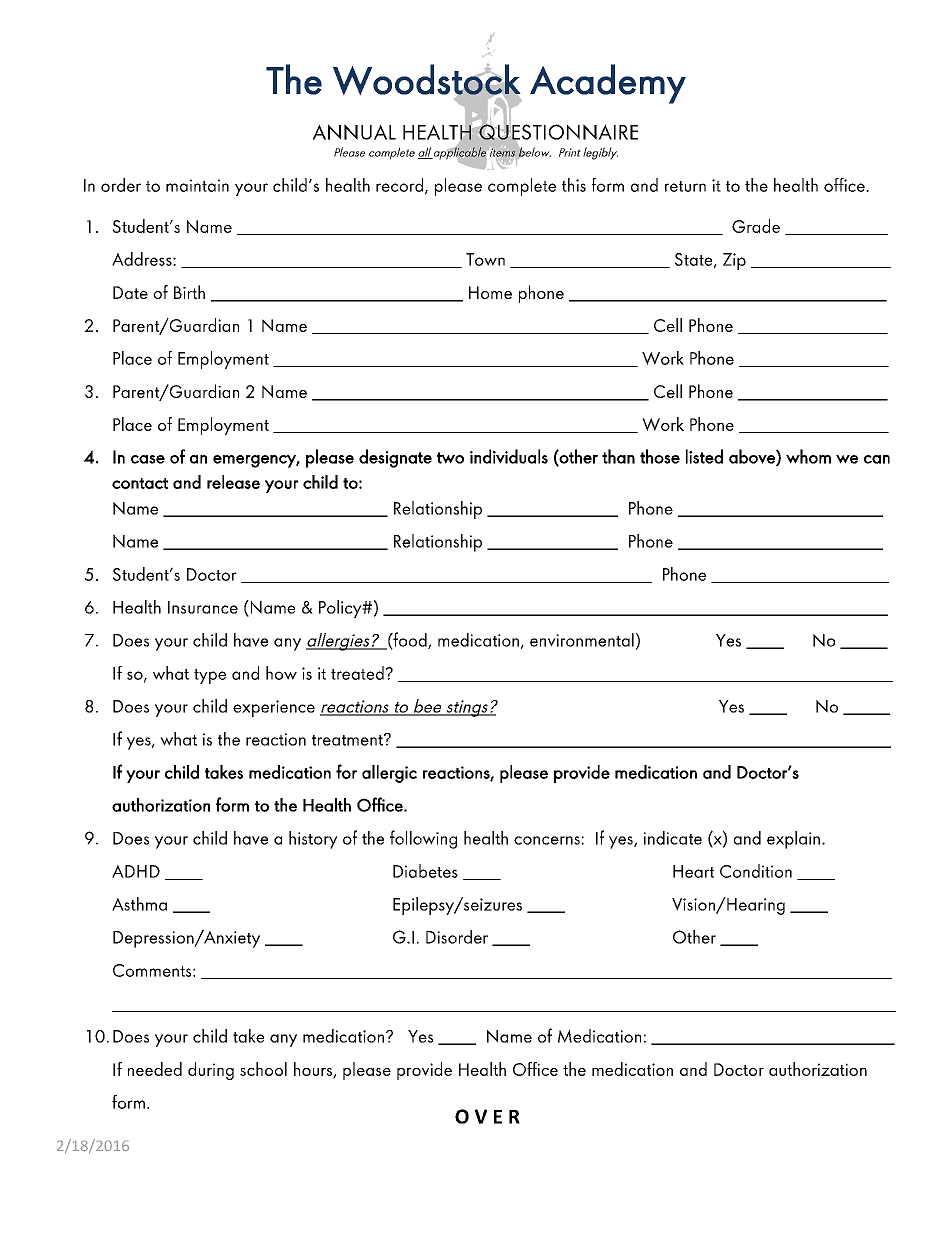  Describe the element at coordinates (427, 80) in the image. I see `Woodstock` at that location.
